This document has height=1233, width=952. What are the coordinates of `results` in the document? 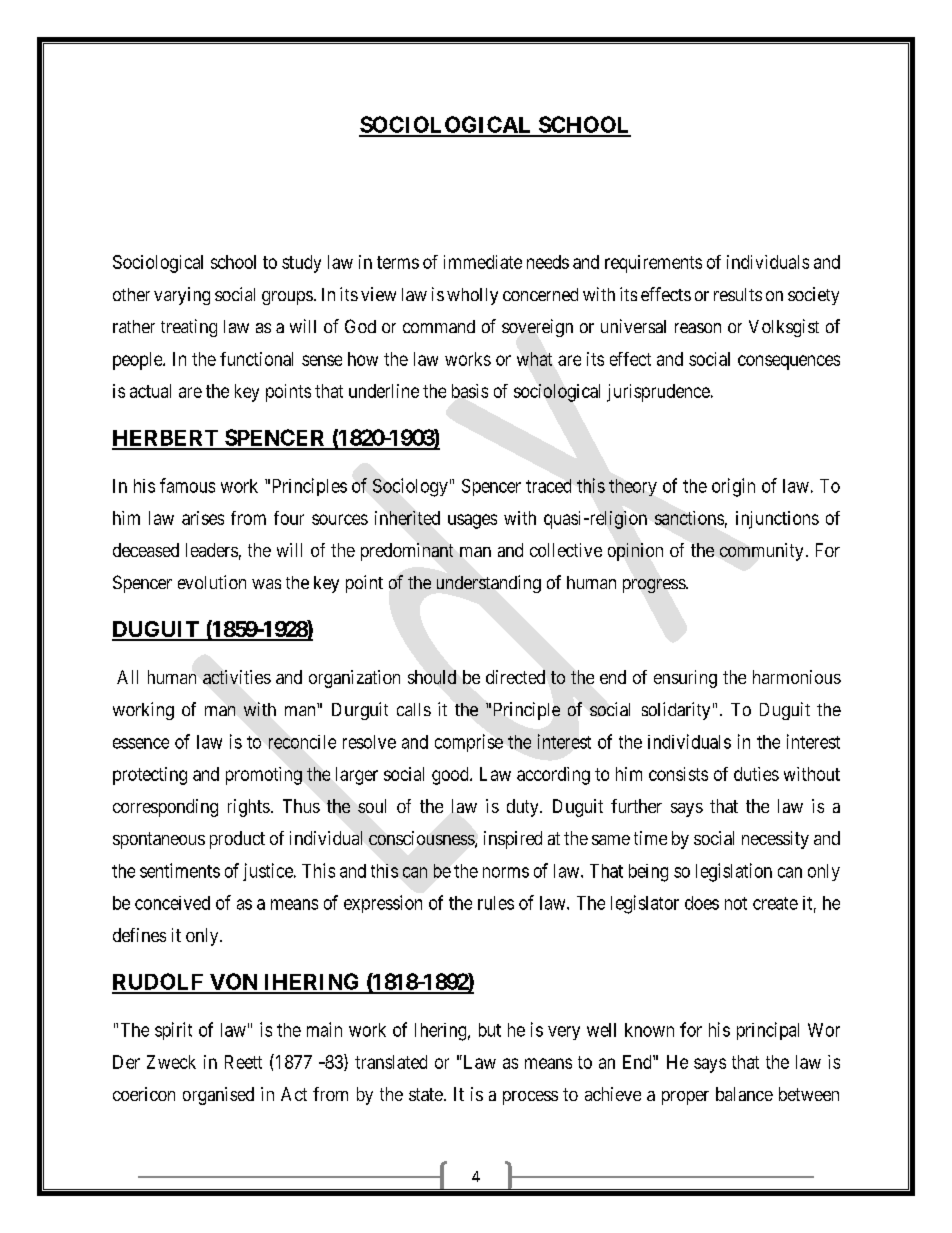 It's located at (738, 294).
